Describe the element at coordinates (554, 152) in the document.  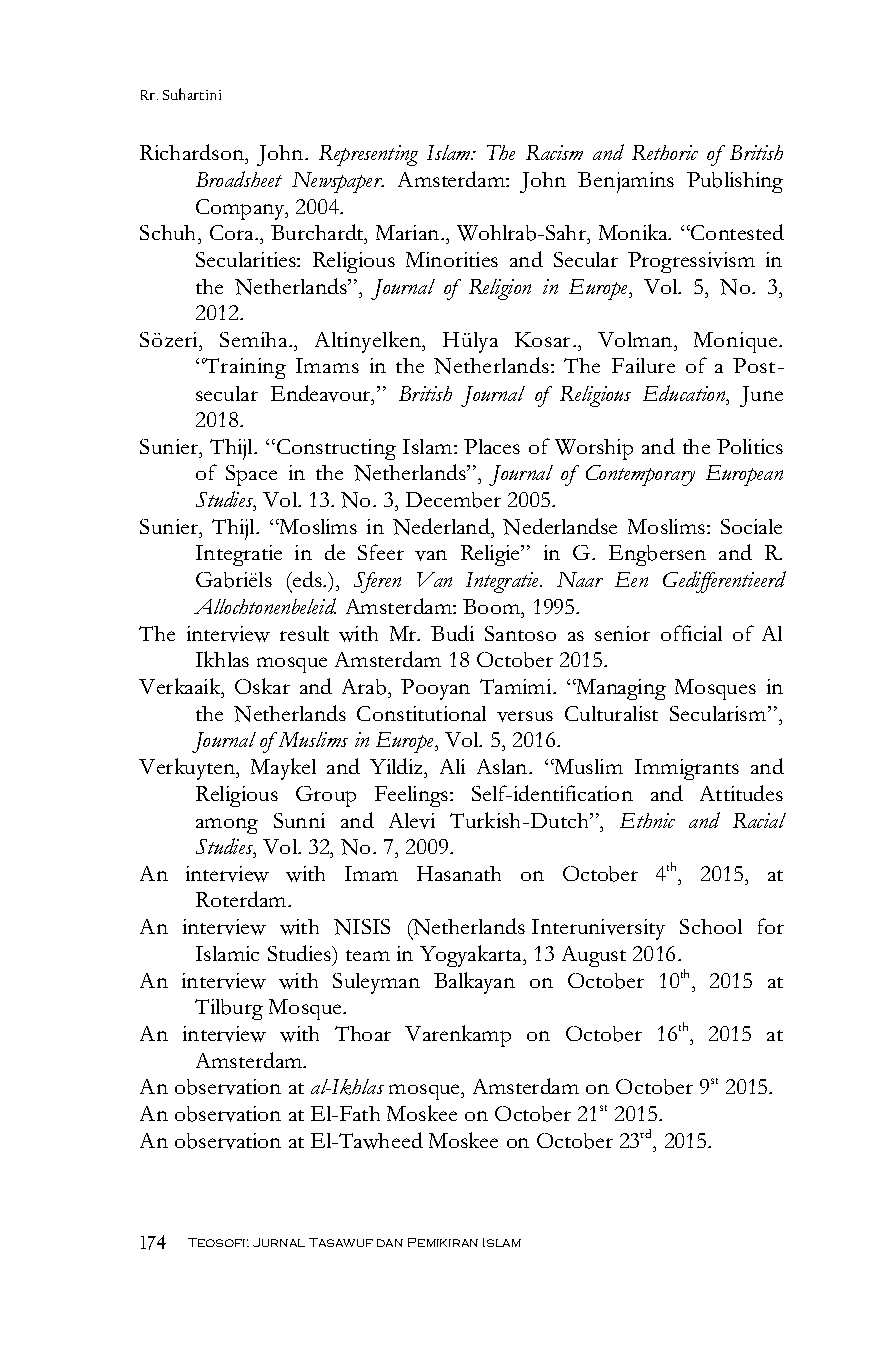
I see `Racism` at that location.
